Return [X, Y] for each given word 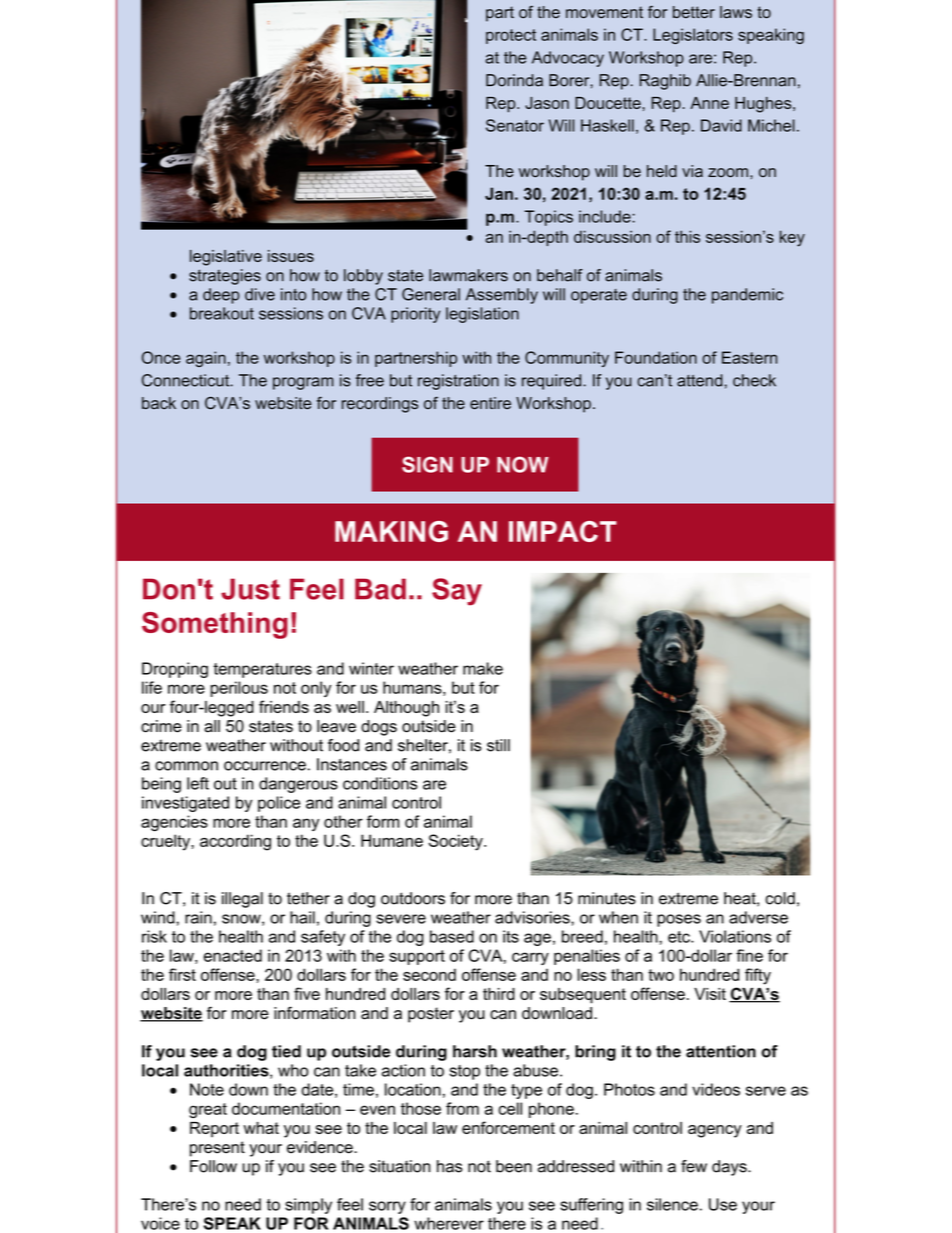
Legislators [693, 36]
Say [457, 592]
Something [215, 625]
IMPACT [563, 531]
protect [511, 36]
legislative [226, 258]
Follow [213, 1166]
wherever [449, 1223]
